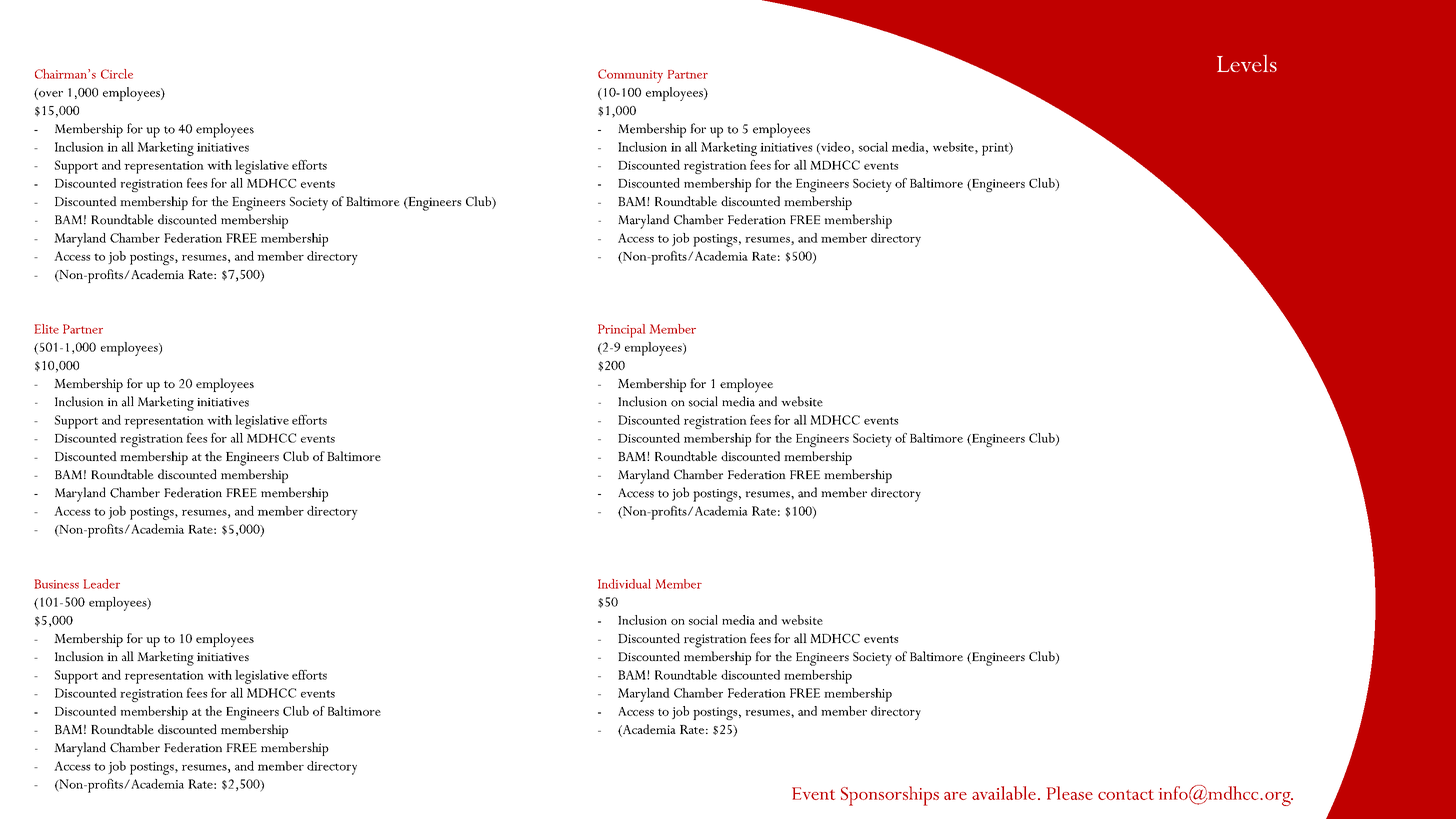 The width and height of the screenshot is (1456, 819). Describe the element at coordinates (630, 76) in the screenshot. I see `Community` at that location.
